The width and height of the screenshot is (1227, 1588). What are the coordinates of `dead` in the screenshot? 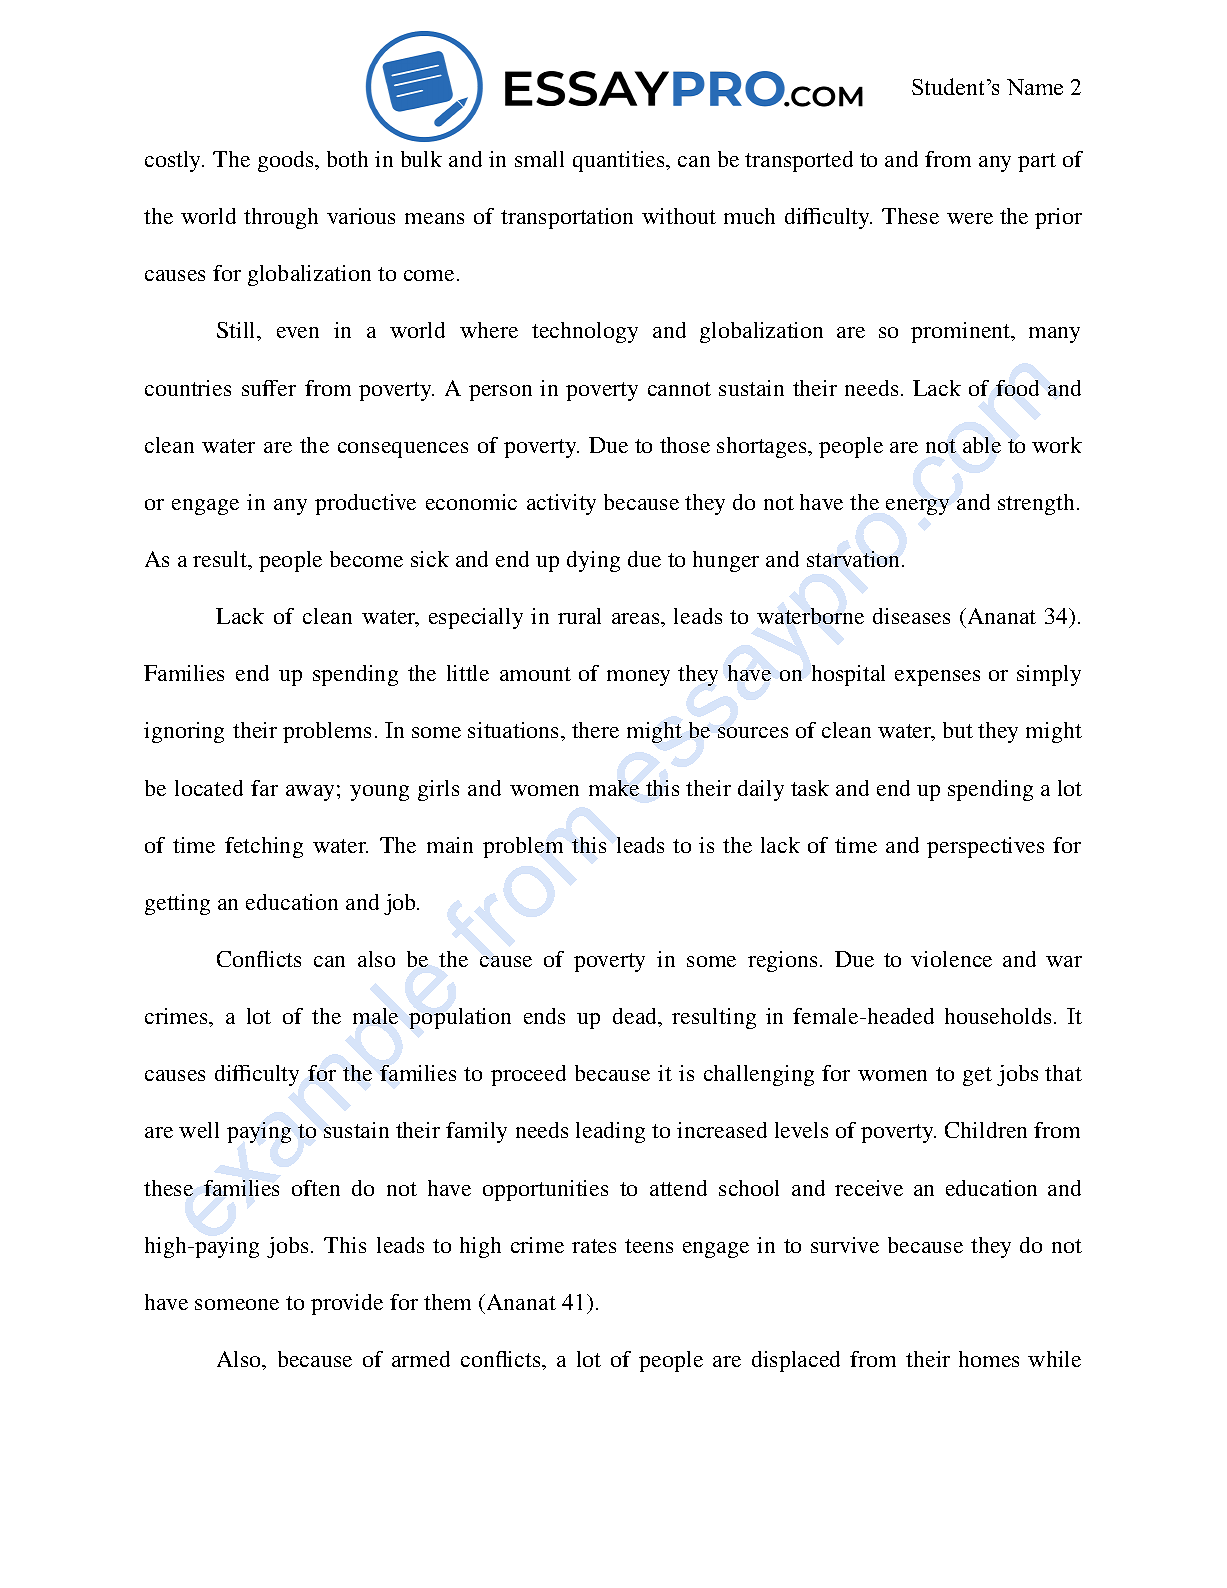 It's located at (636, 1017).
